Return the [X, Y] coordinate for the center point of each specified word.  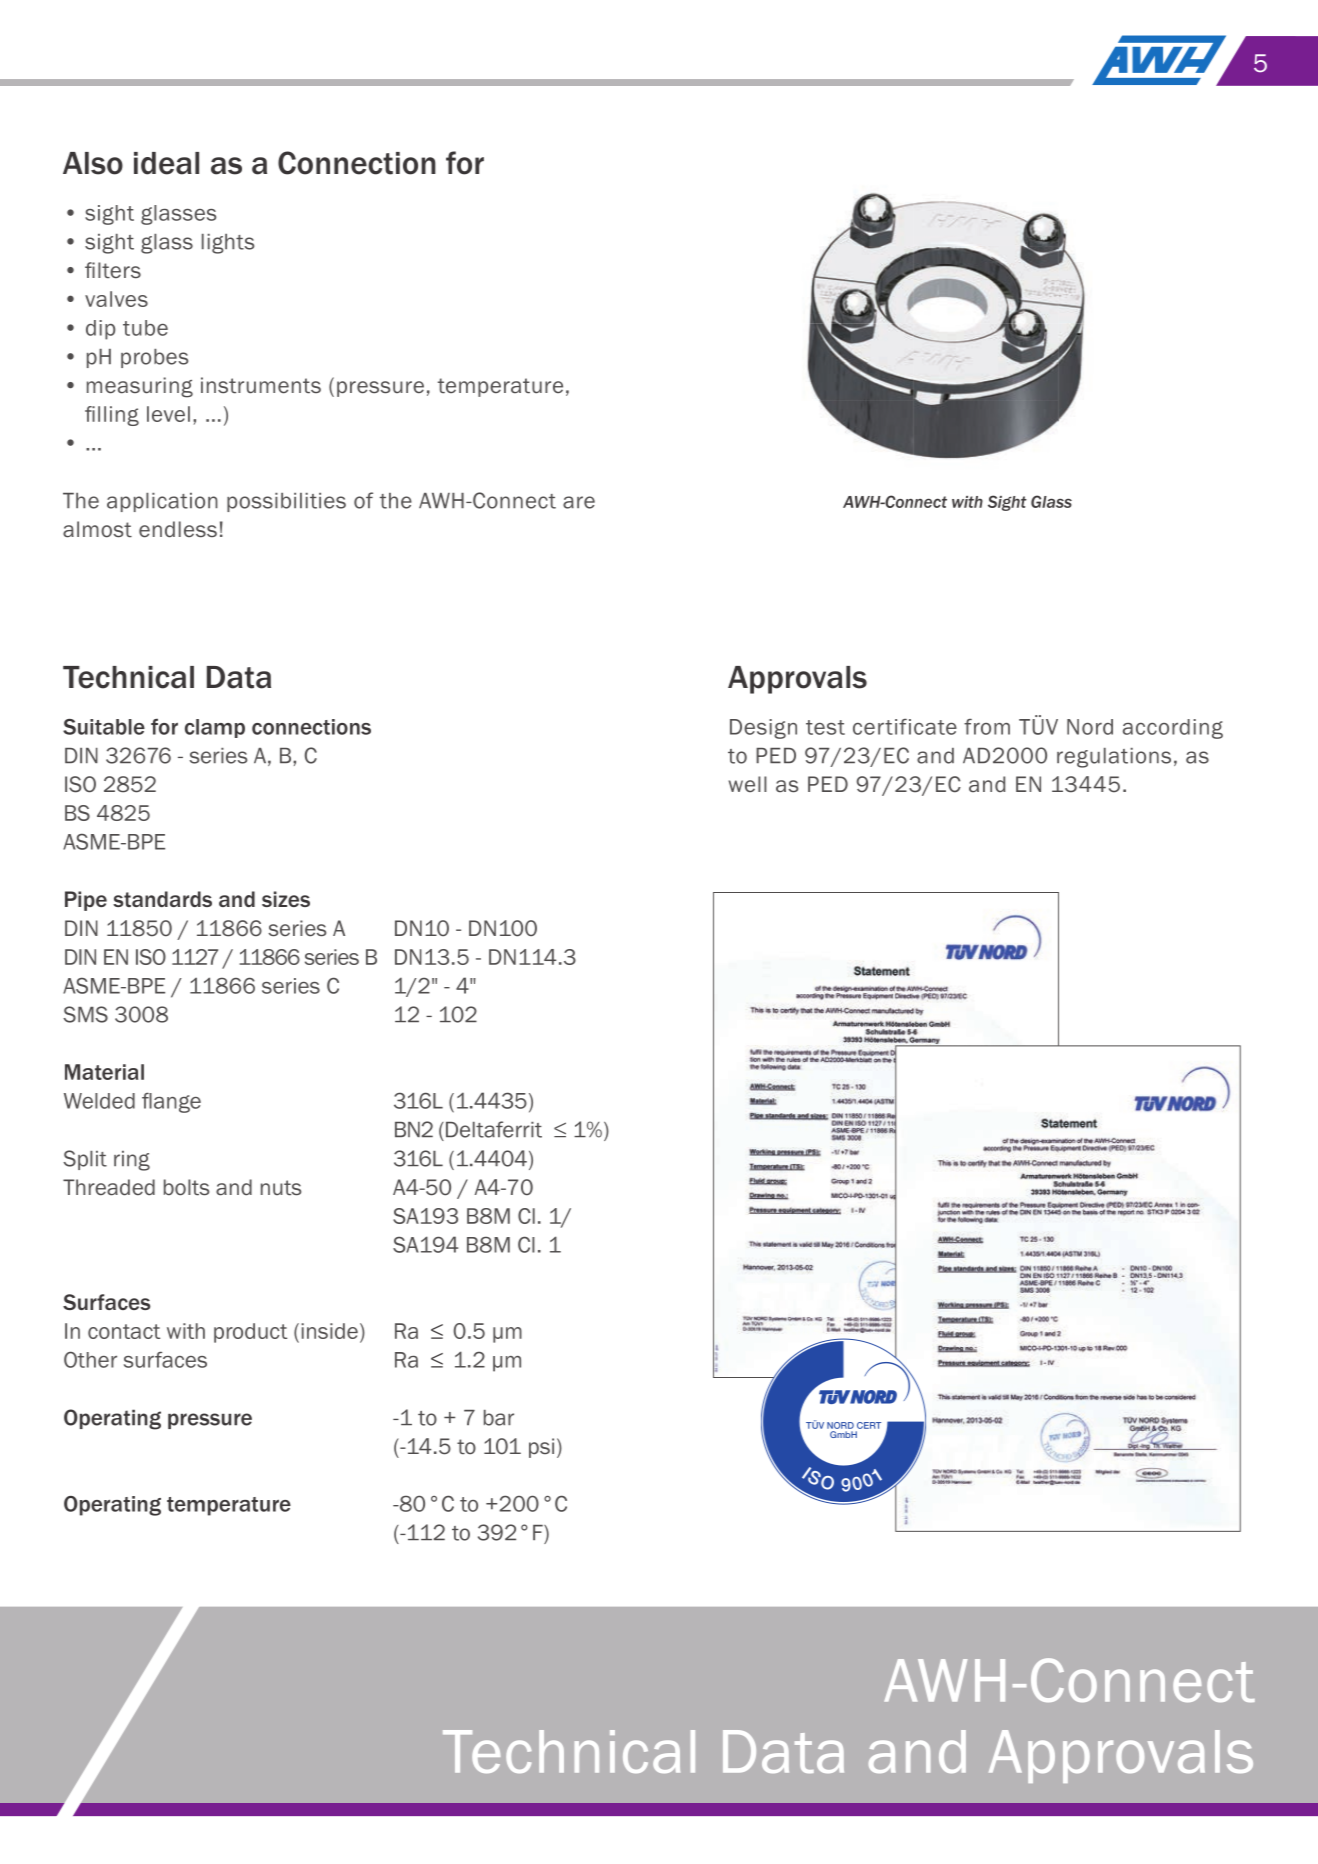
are [579, 502]
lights [228, 244]
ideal [166, 163]
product [250, 1333]
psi [541, 1448]
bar [499, 1418]
